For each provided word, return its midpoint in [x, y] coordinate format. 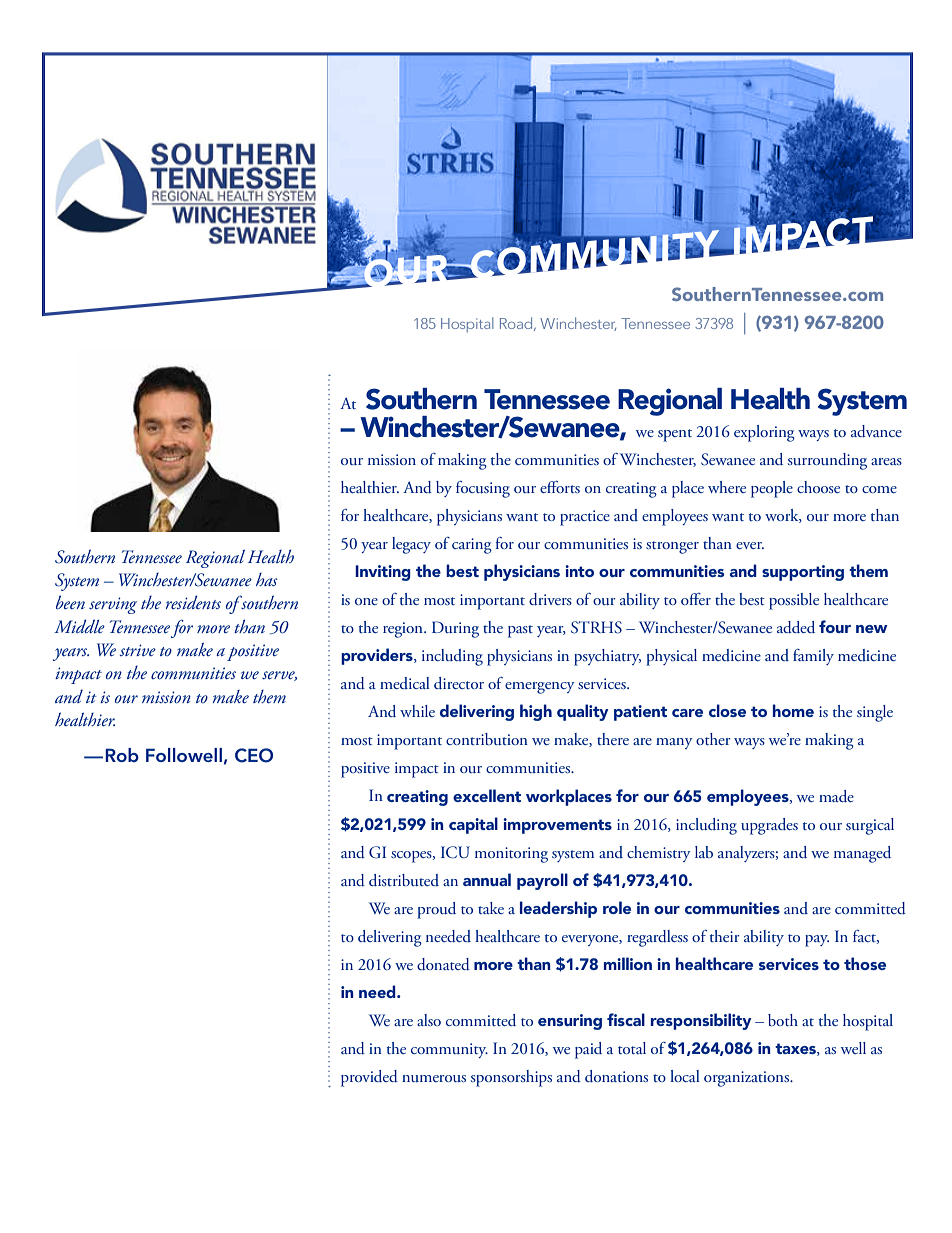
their [725, 936]
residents [193, 602]
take [491, 908]
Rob [122, 755]
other [713, 739]
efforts [560, 487]
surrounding [827, 461]
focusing [483, 489]
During [455, 629]
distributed [404, 880]
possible [794, 601]
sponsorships [511, 1078]
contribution [487, 739]
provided [369, 1078]
